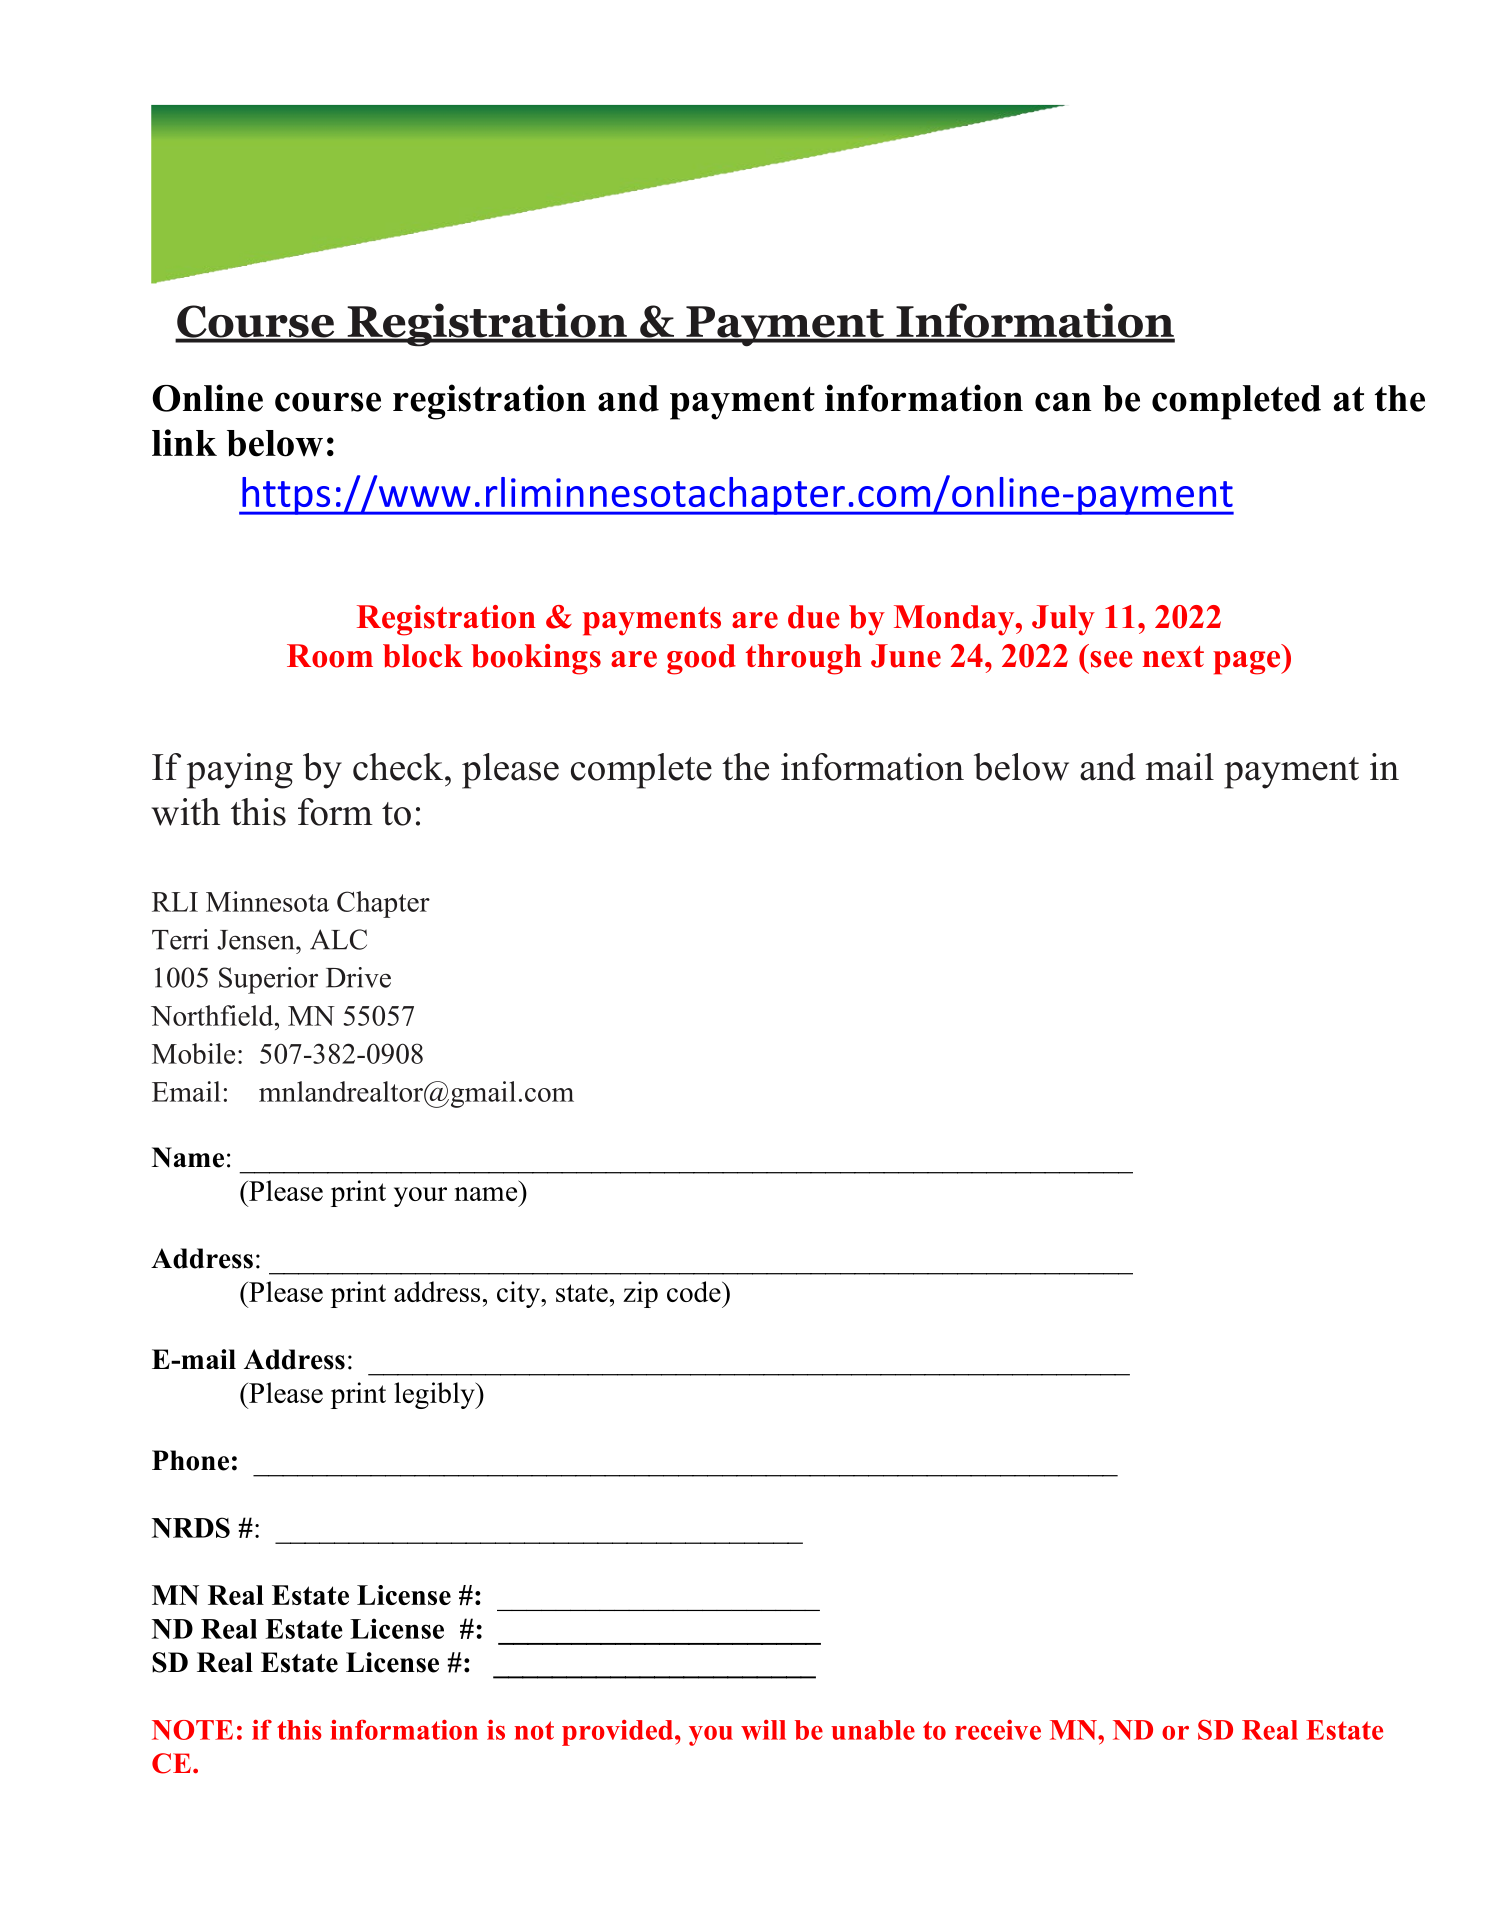 The width and height of the page is (1493, 1932). I want to click on due, so click(814, 617).
